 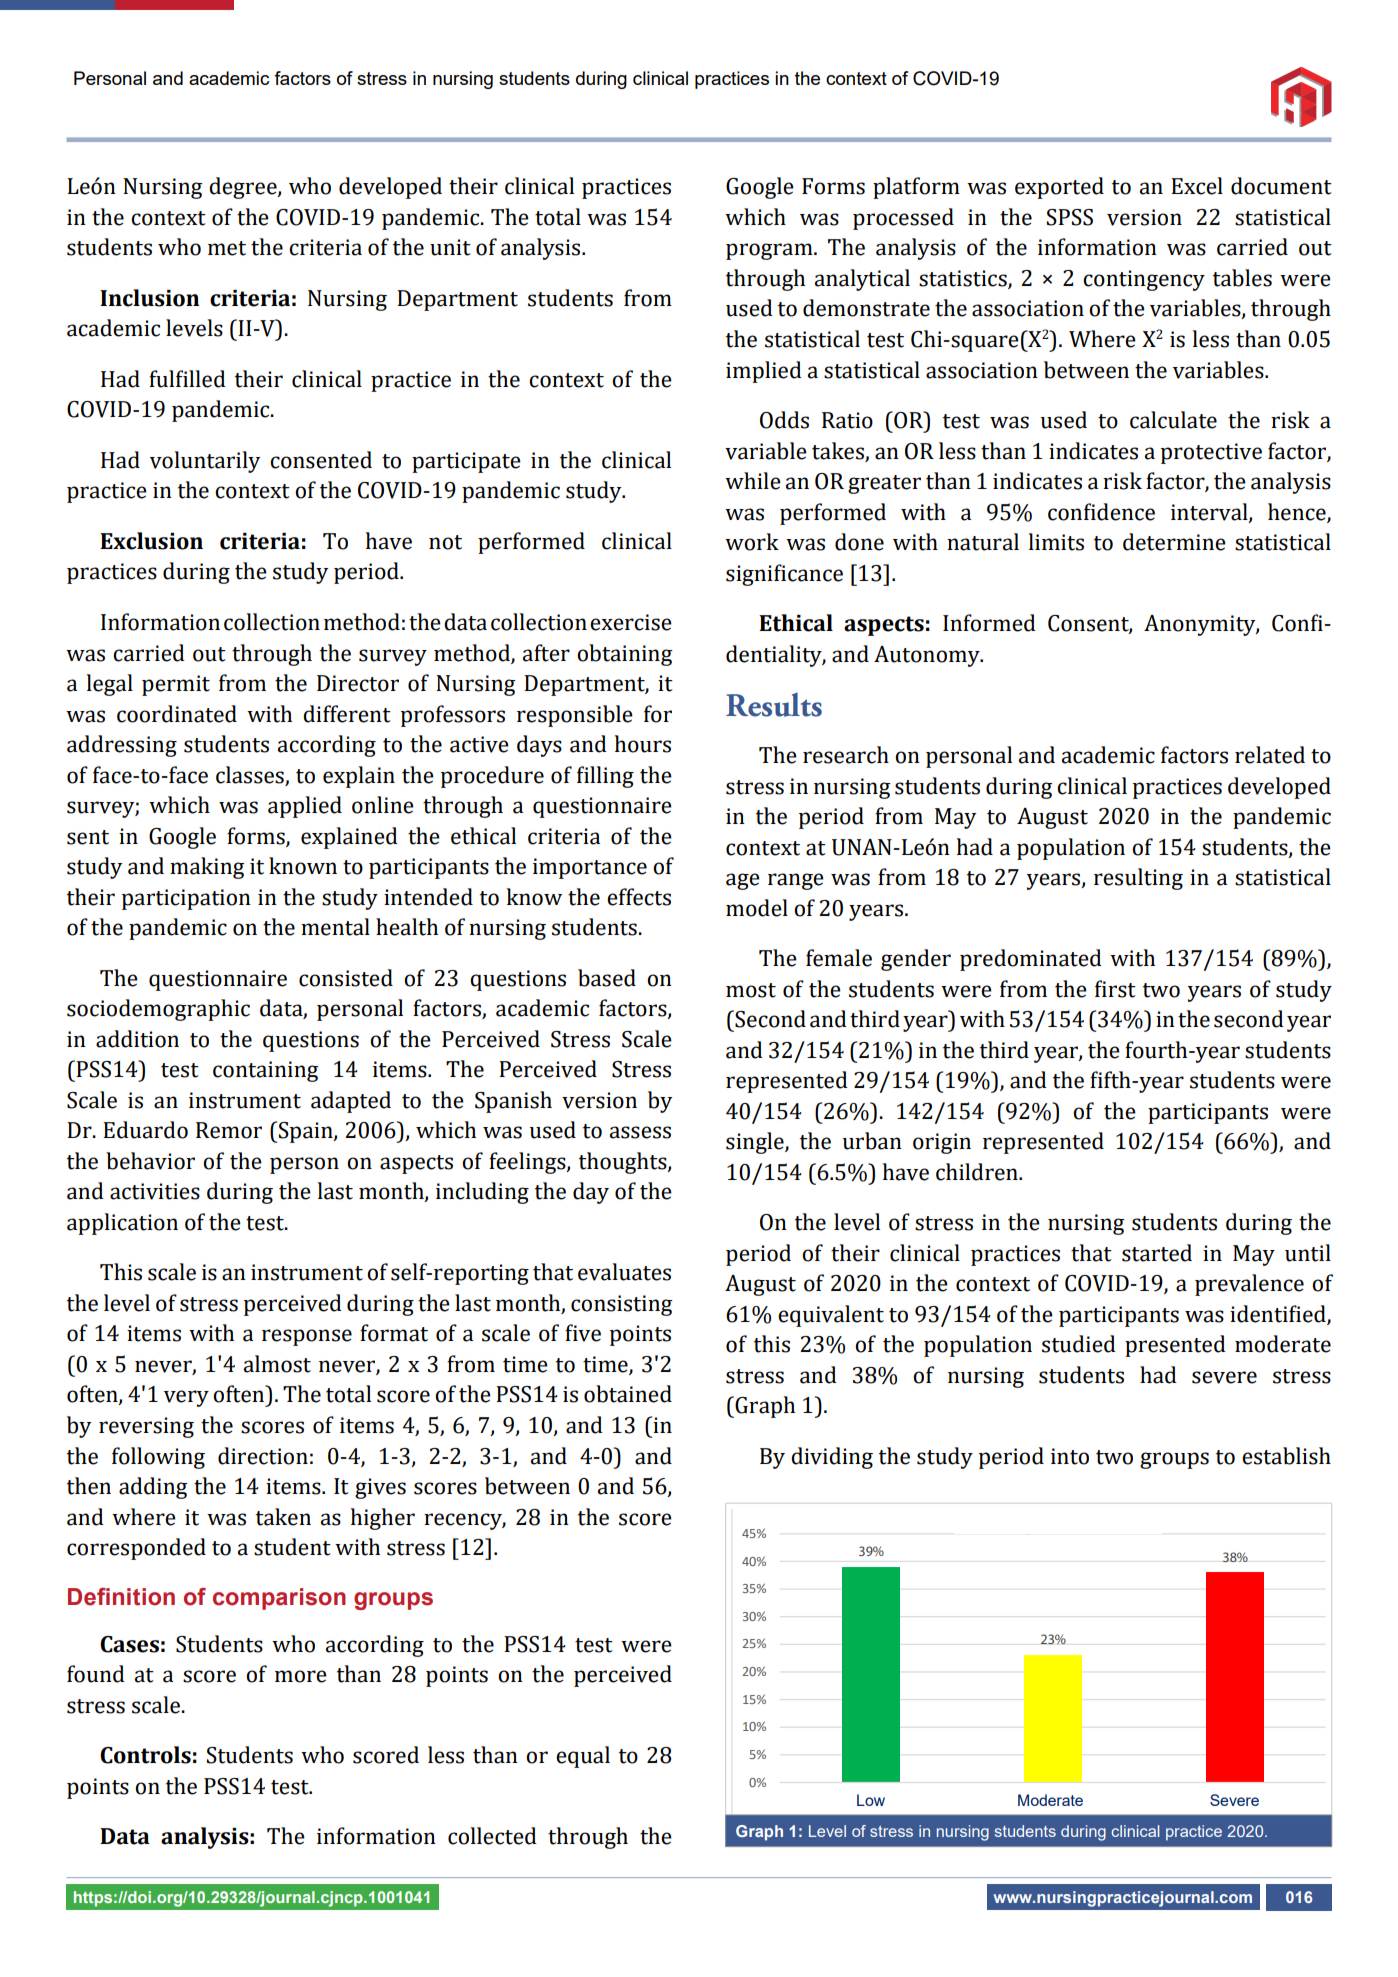 What do you see at coordinates (1070, 1456) in the image?
I see `into` at bounding box center [1070, 1456].
